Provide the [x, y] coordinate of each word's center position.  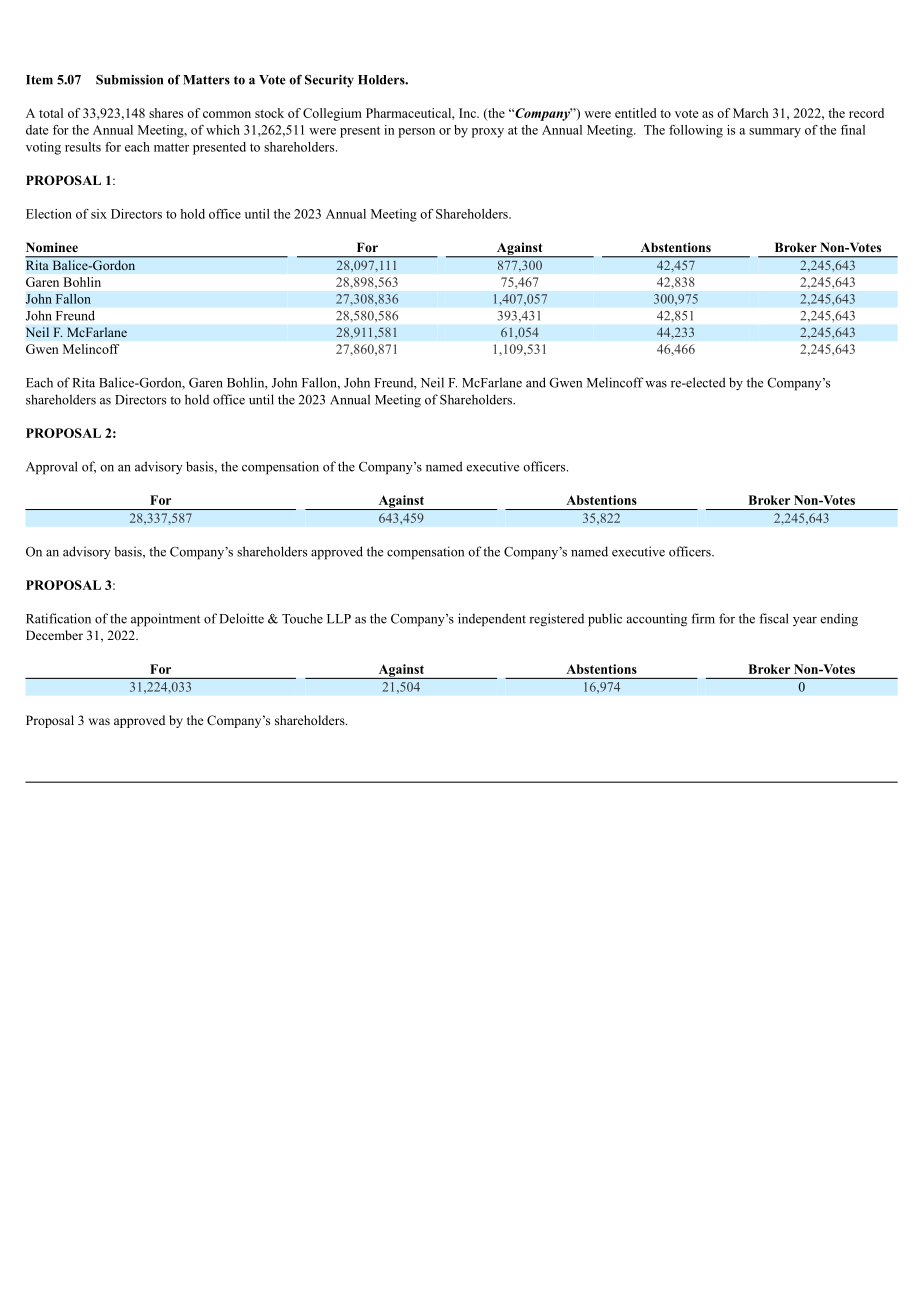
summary [775, 133]
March [750, 113]
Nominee [52, 247]
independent [492, 620]
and [536, 382]
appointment [165, 620]
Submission [129, 80]
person [416, 133]
